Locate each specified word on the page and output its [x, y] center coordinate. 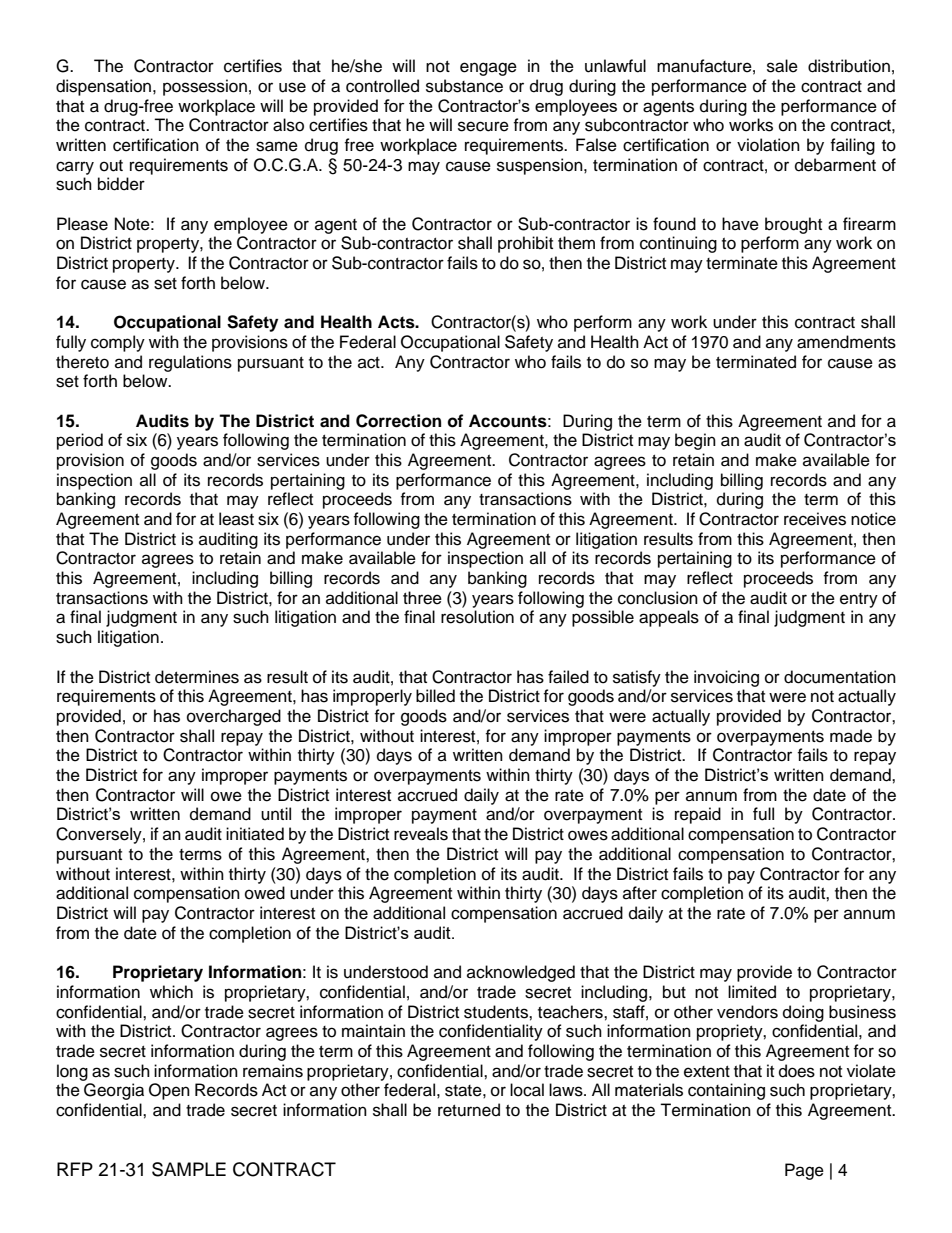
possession [205, 87]
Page [804, 1171]
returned [469, 1110]
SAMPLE [189, 1169]
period [80, 441]
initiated [255, 834]
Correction [398, 421]
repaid [698, 815]
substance [464, 86]
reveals [421, 834]
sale [782, 66]
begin [695, 441]
